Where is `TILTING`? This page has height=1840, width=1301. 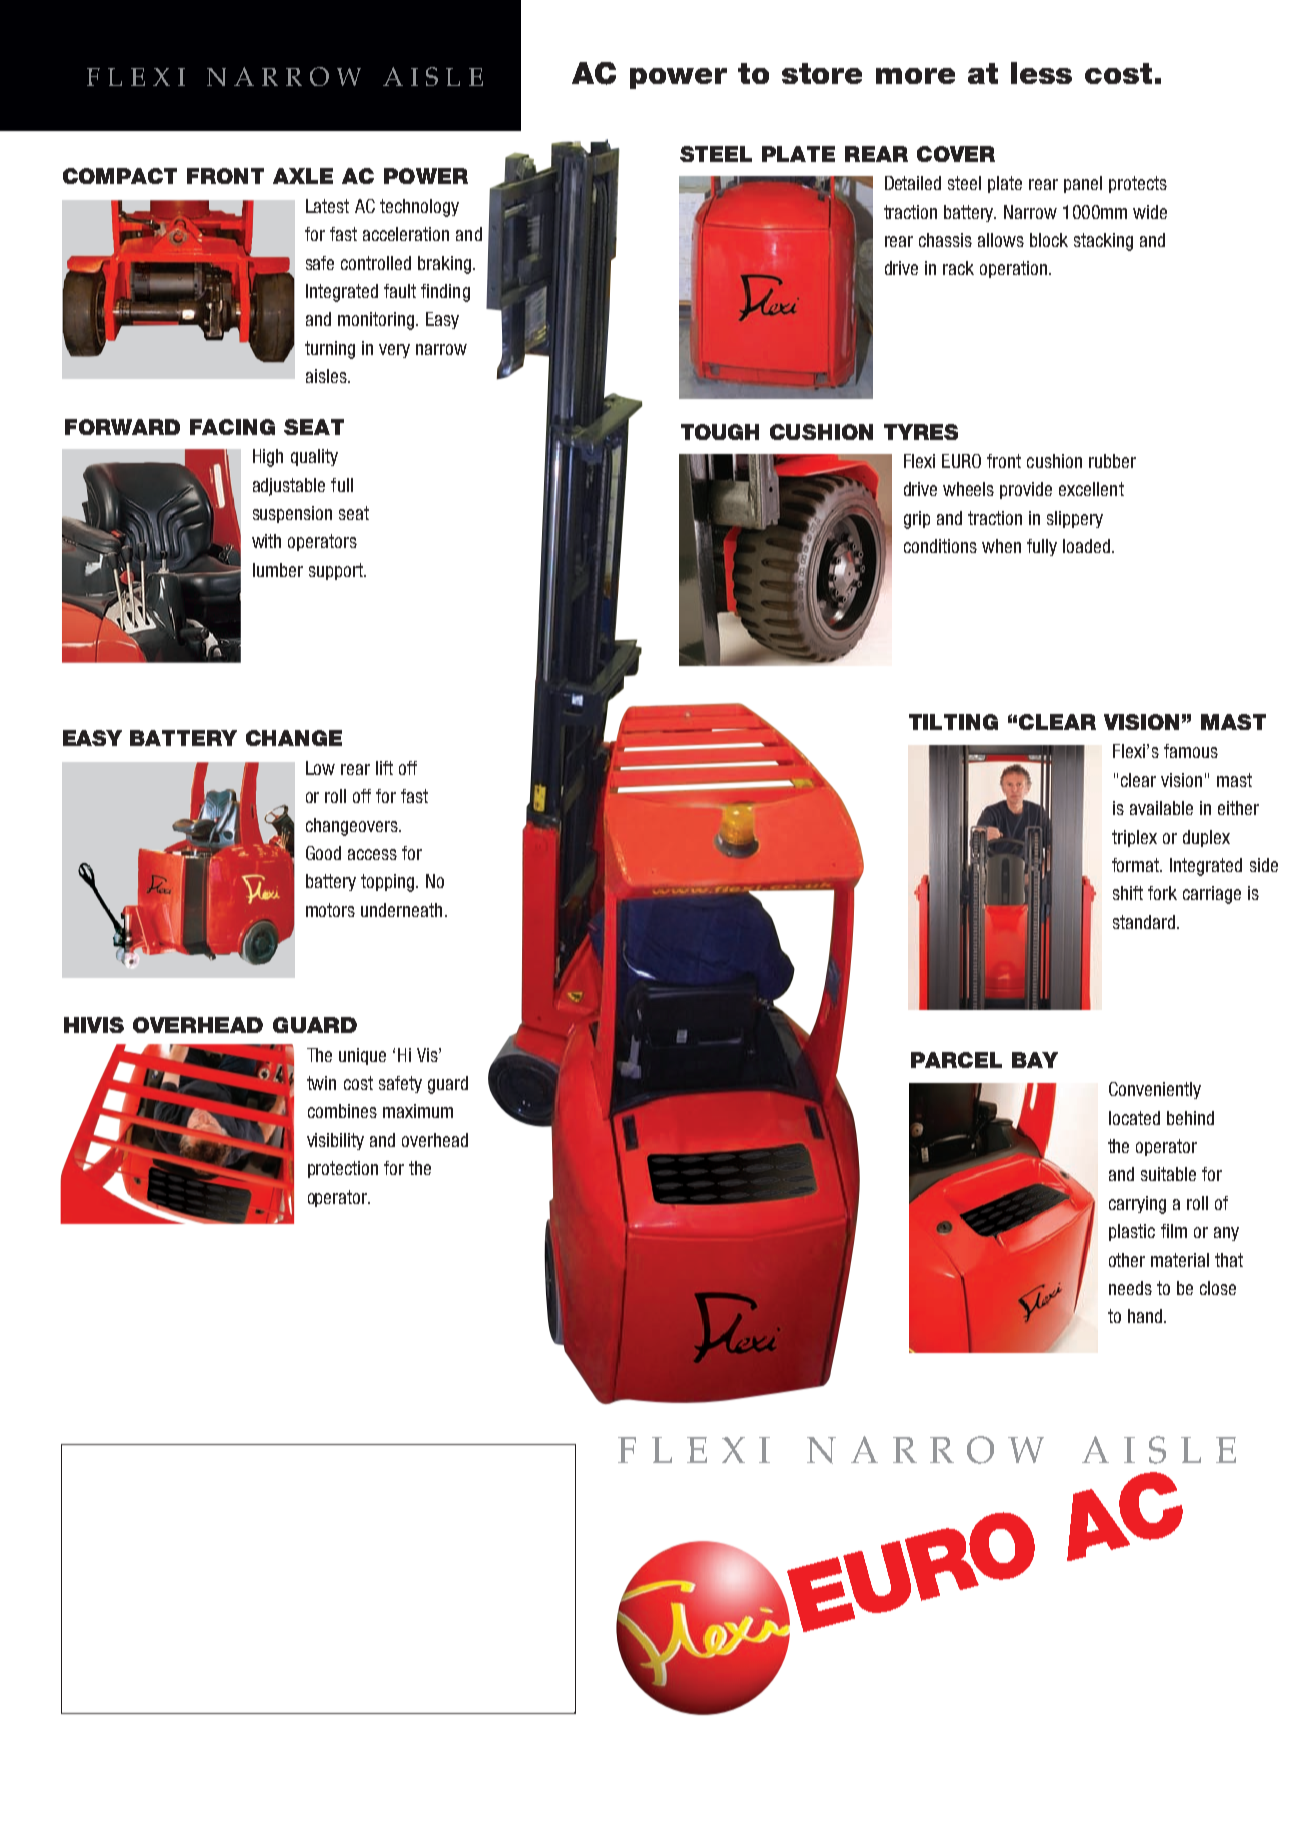 TILTING is located at coordinates (953, 722).
